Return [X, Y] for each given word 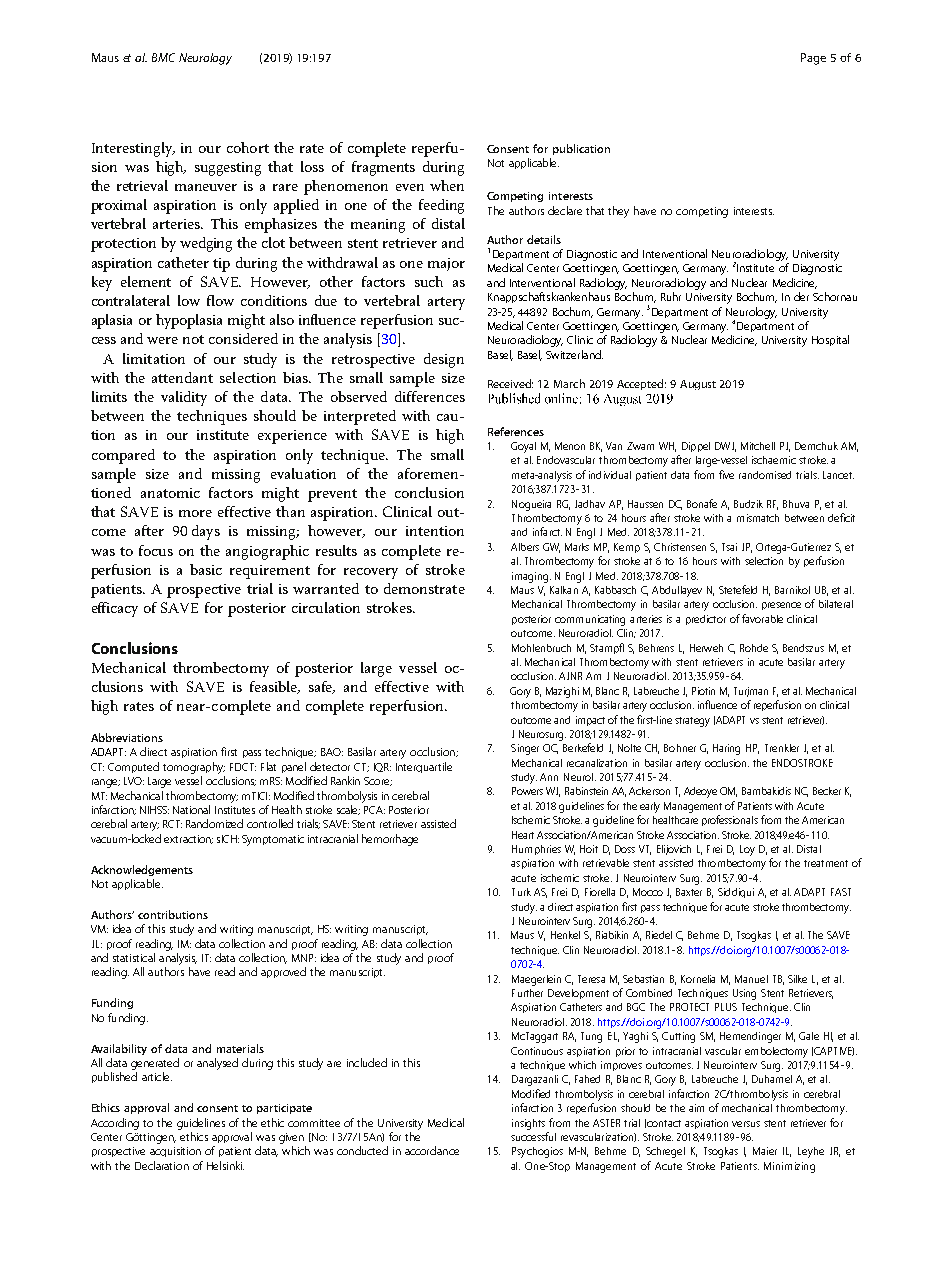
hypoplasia [189, 321]
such [429, 281]
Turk [521, 892]
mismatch [758, 518]
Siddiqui [736, 893]
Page [813, 59]
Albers [525, 547]
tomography [194, 768]
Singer [525, 749]
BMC [163, 57]
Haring [726, 749]
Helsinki [225, 1165]
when [447, 185]
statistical [134, 957]
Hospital [830, 340]
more [195, 513]
